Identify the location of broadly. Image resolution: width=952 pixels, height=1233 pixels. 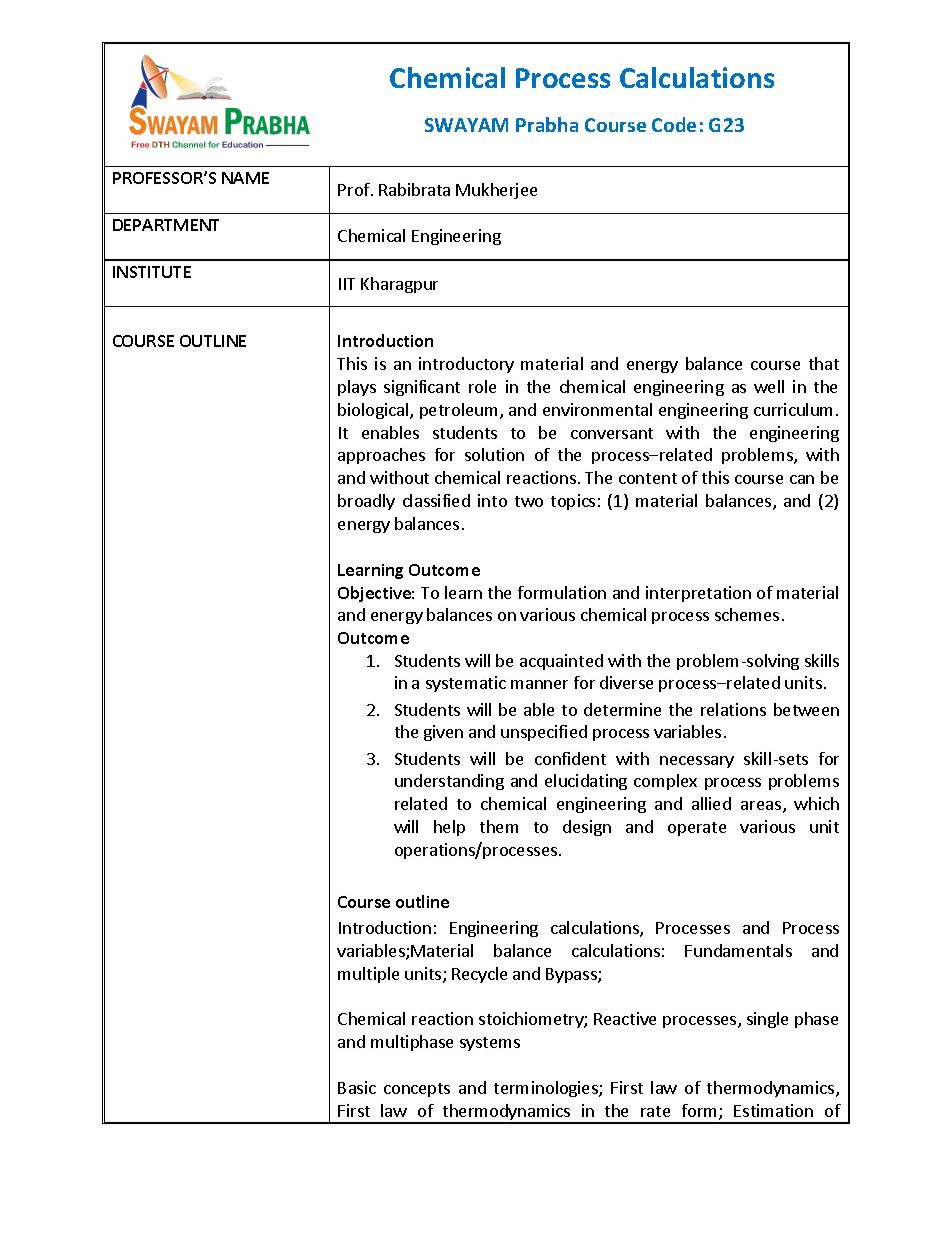
(366, 502).
